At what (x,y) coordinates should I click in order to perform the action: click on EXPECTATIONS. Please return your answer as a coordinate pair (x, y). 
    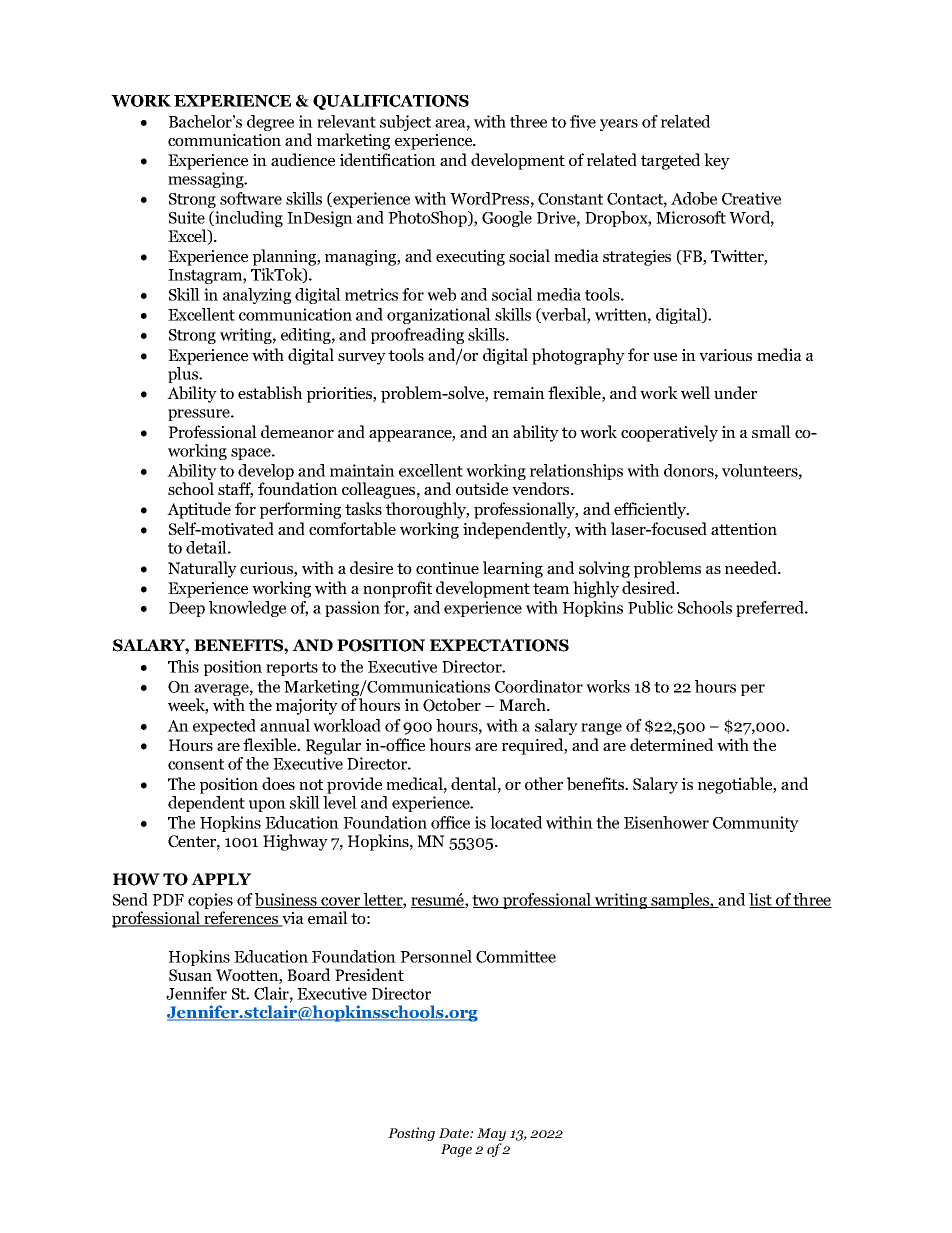
    Looking at the image, I should click on (499, 645).
